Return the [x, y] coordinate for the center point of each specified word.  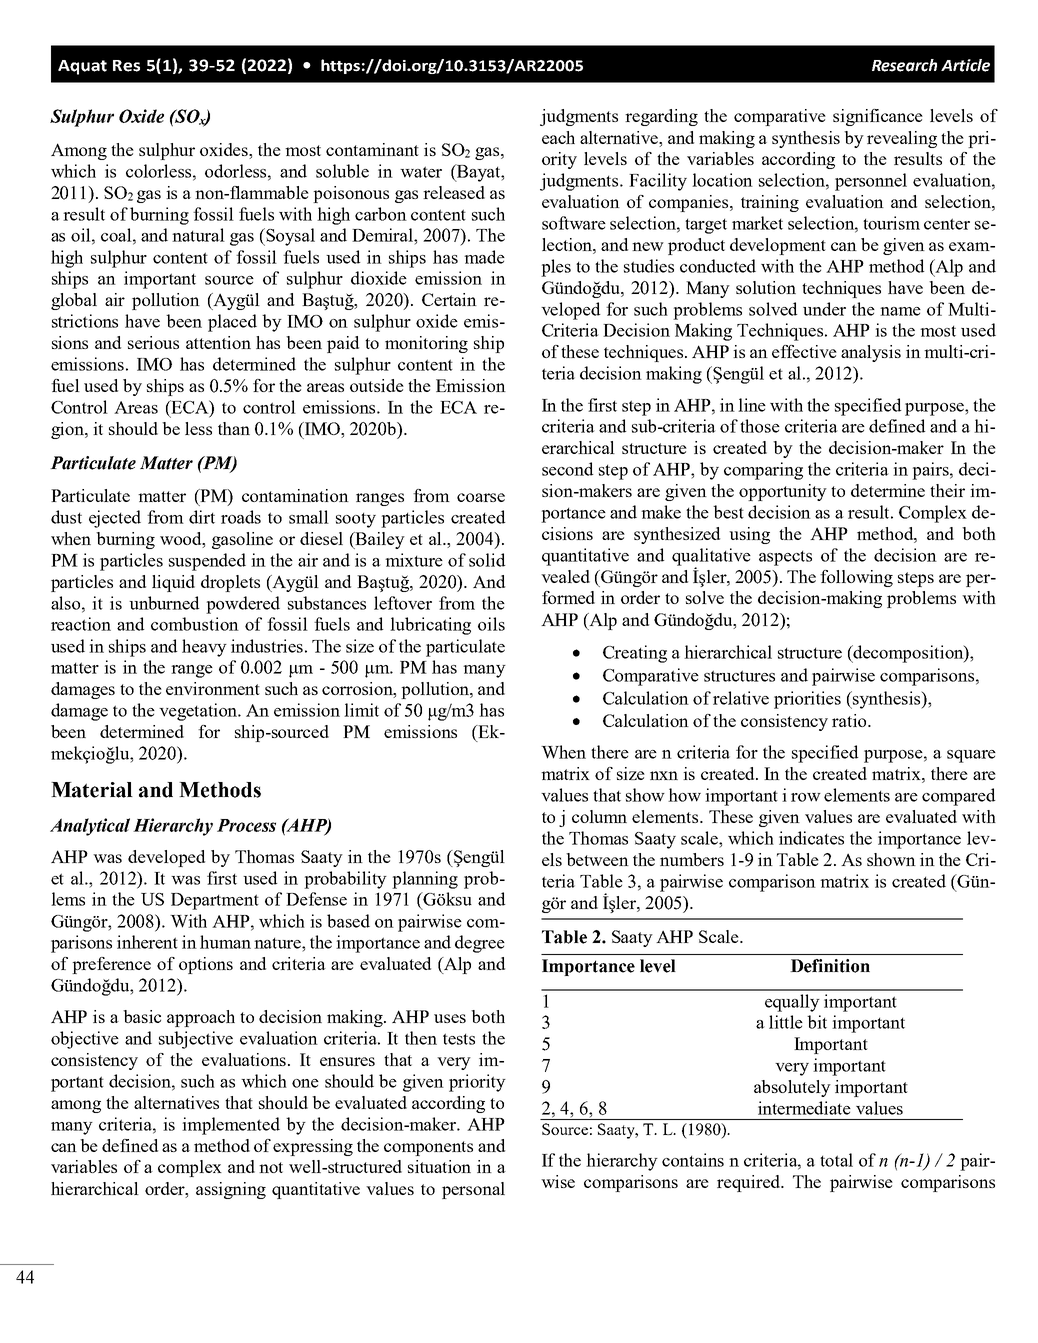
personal [473, 1190]
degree [480, 944]
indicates [811, 838]
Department [215, 901]
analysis [871, 353]
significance [878, 117]
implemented [231, 1126]
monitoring [426, 344]
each [558, 137]
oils [491, 624]
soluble [342, 171]
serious [153, 342]
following [856, 578]
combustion [195, 624]
